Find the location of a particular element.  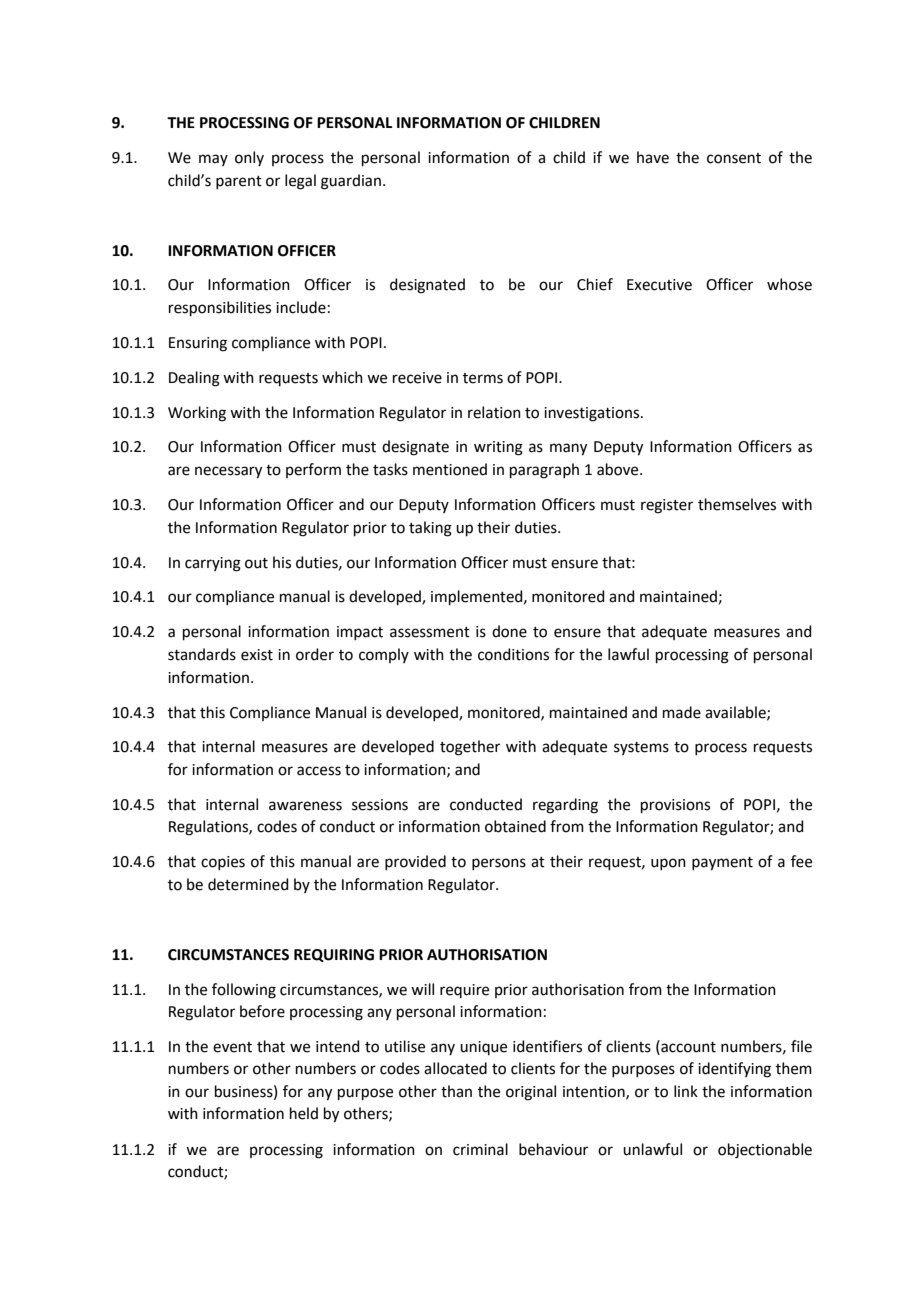

consent is located at coordinates (734, 158).
